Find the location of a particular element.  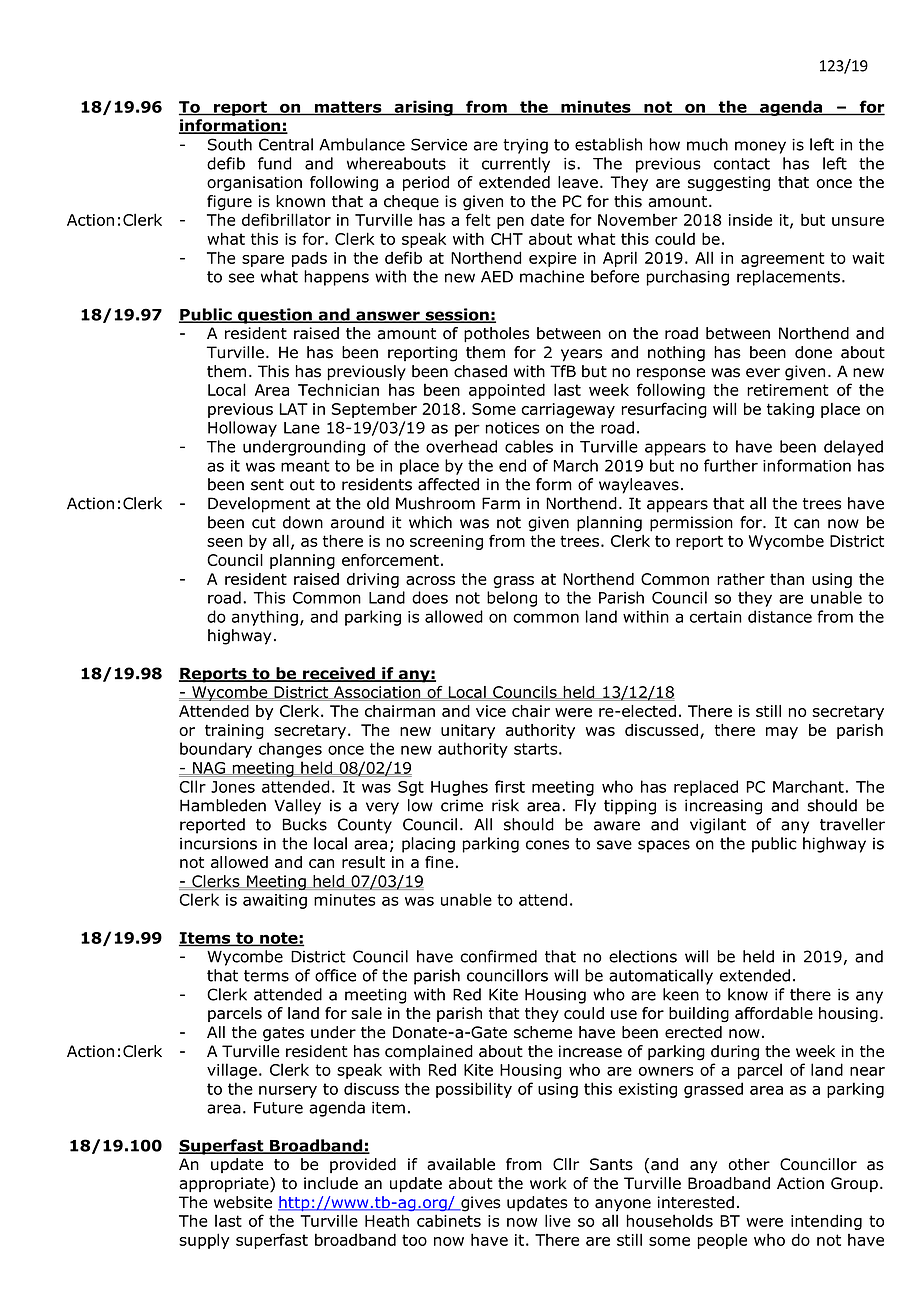

than is located at coordinates (787, 579).
